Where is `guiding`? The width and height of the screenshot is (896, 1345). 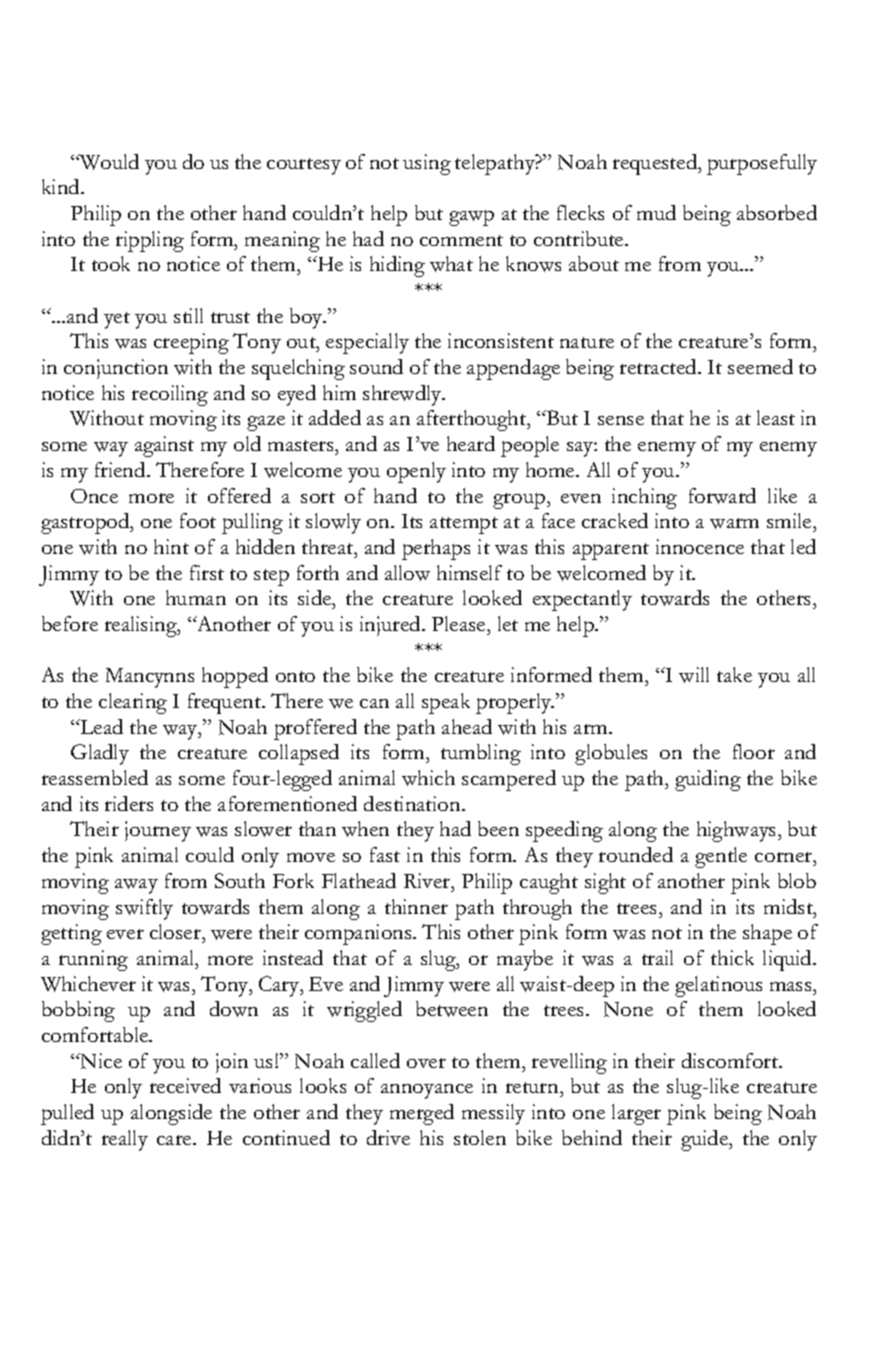 guiding is located at coordinates (708, 780).
